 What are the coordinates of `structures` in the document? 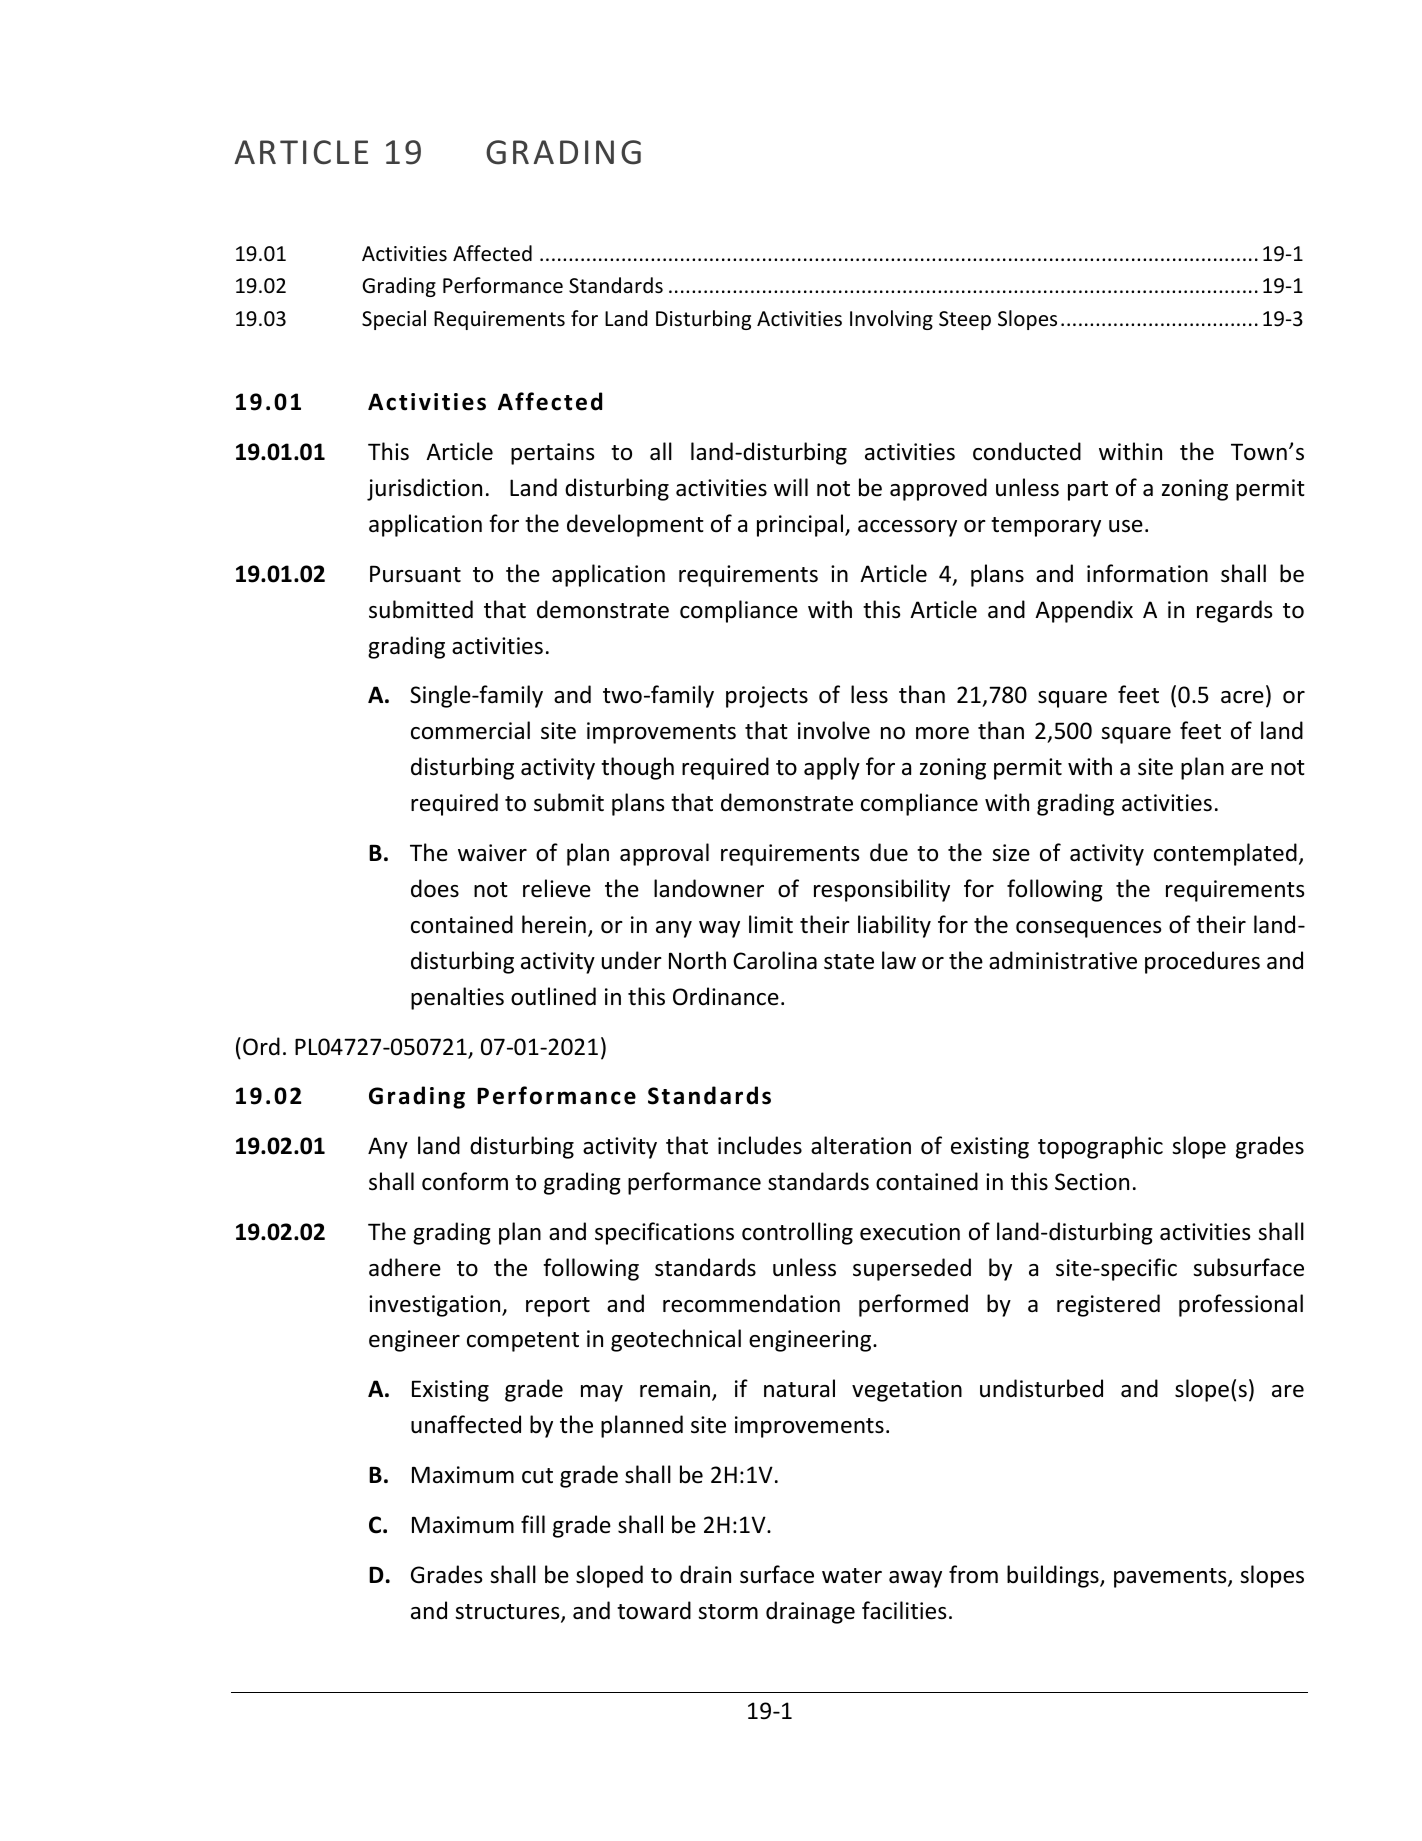 It's located at (508, 1613).
